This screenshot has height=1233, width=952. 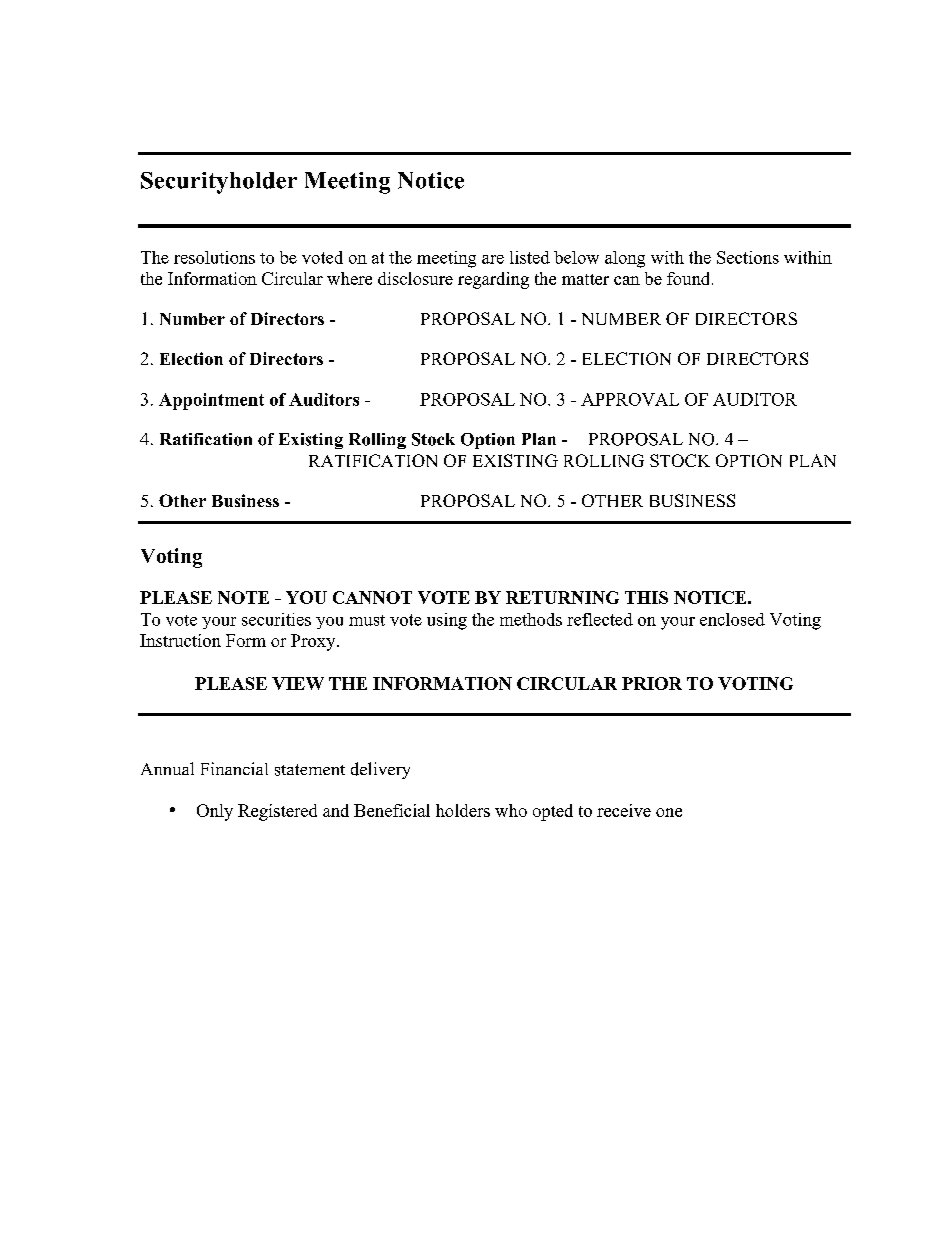 What do you see at coordinates (298, 683) in the screenshot?
I see `VIEW` at bounding box center [298, 683].
